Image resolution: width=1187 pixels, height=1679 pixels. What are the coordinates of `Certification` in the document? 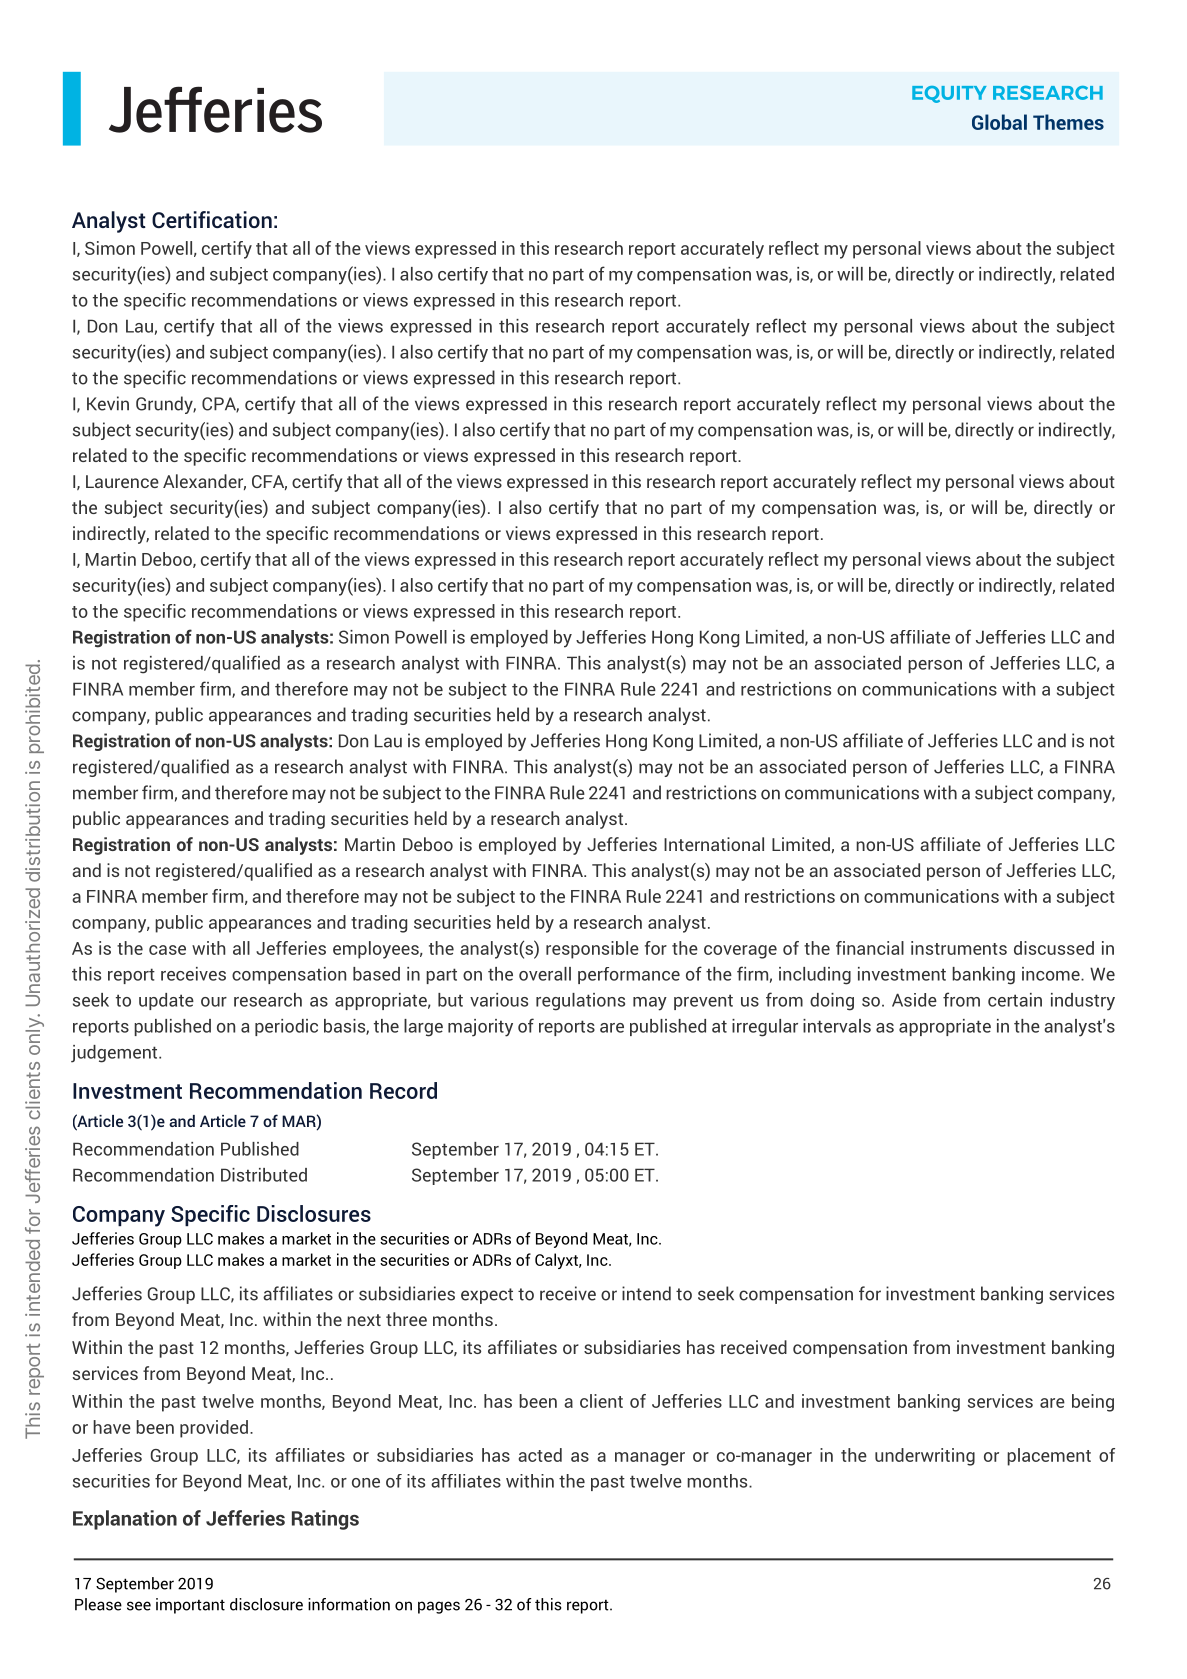 It's located at (212, 219).
